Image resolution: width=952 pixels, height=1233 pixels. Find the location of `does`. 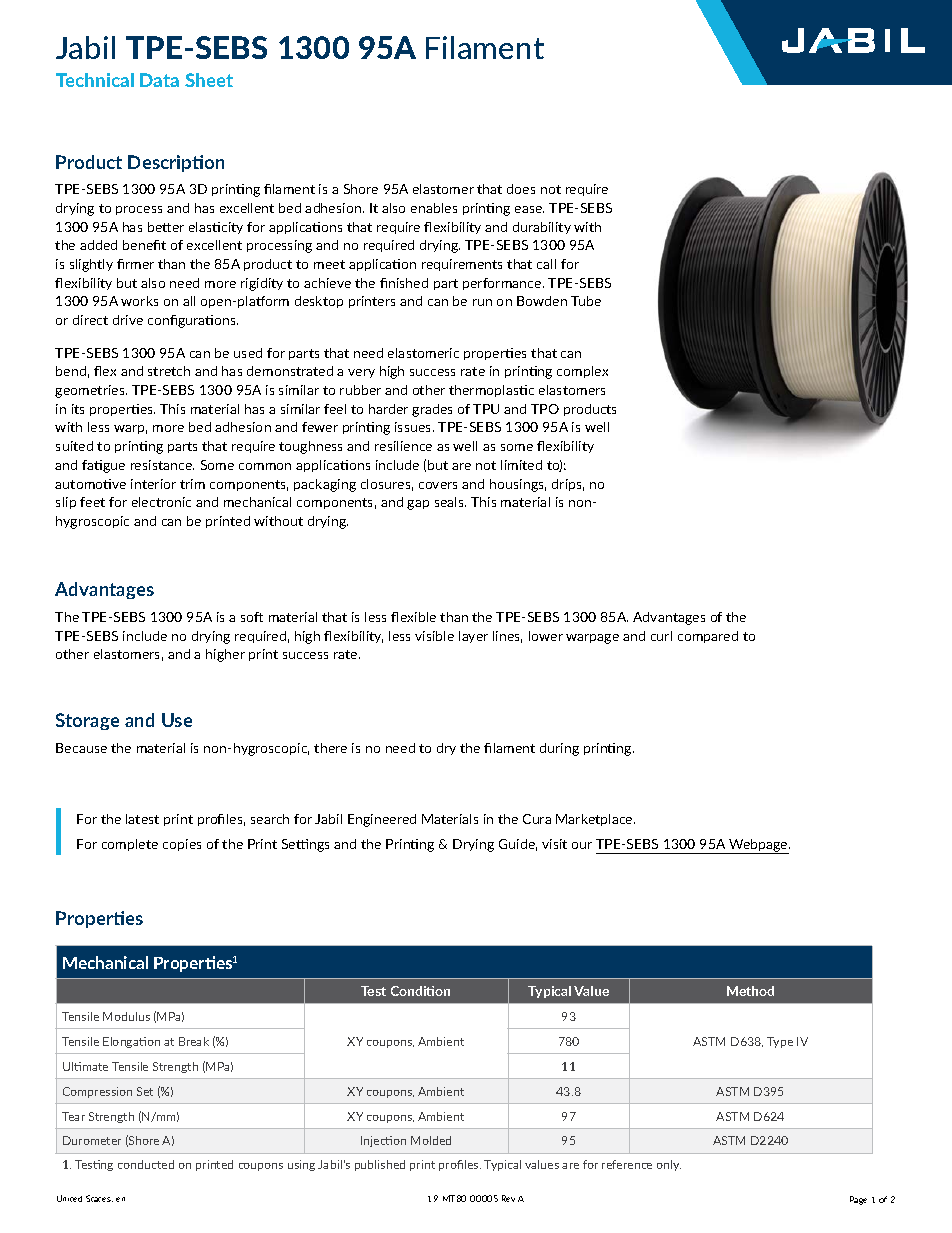

does is located at coordinates (521, 189).
